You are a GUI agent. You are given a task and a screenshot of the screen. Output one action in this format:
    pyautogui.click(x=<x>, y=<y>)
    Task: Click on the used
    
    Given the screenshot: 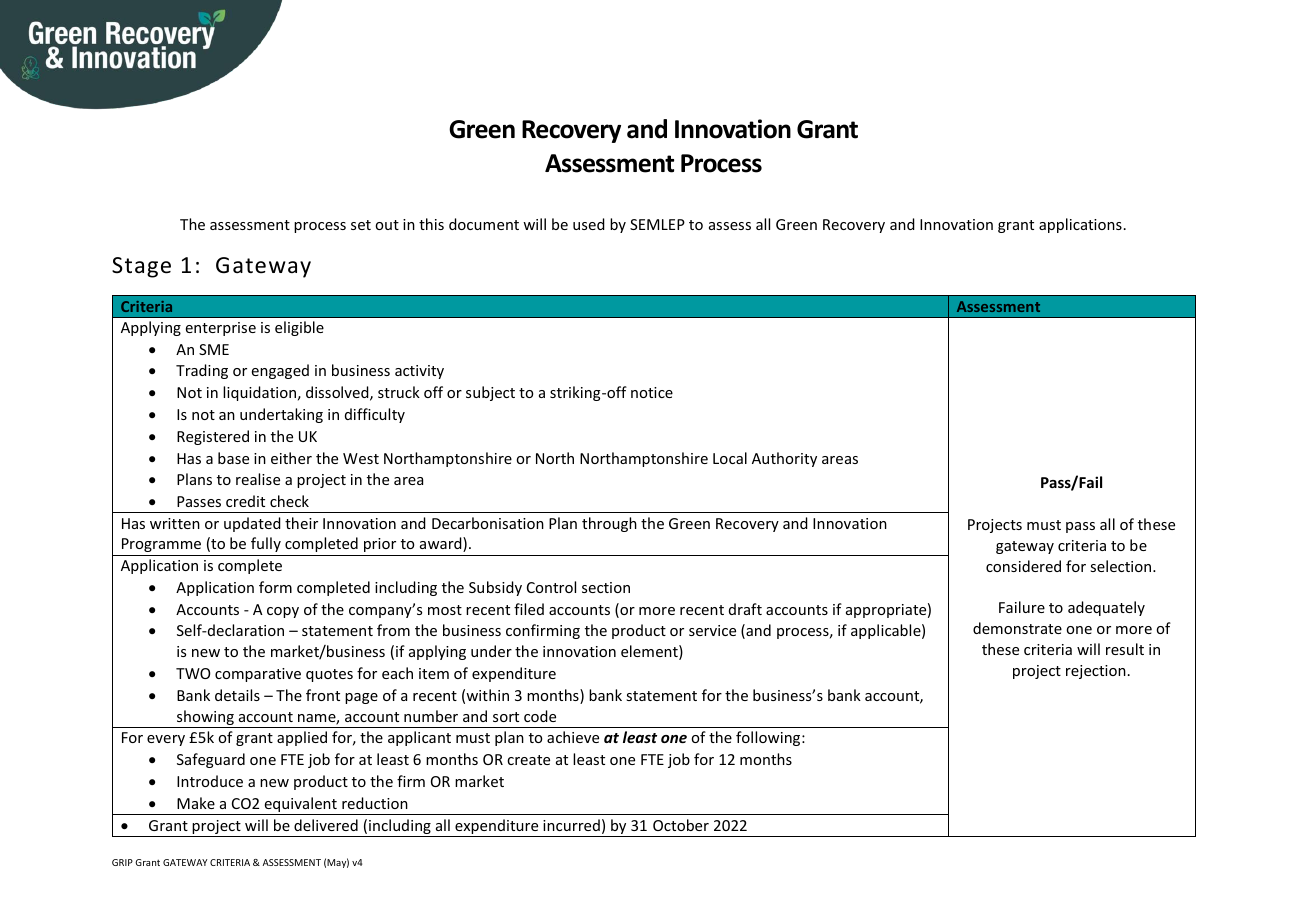 What is the action you would take?
    pyautogui.click(x=589, y=224)
